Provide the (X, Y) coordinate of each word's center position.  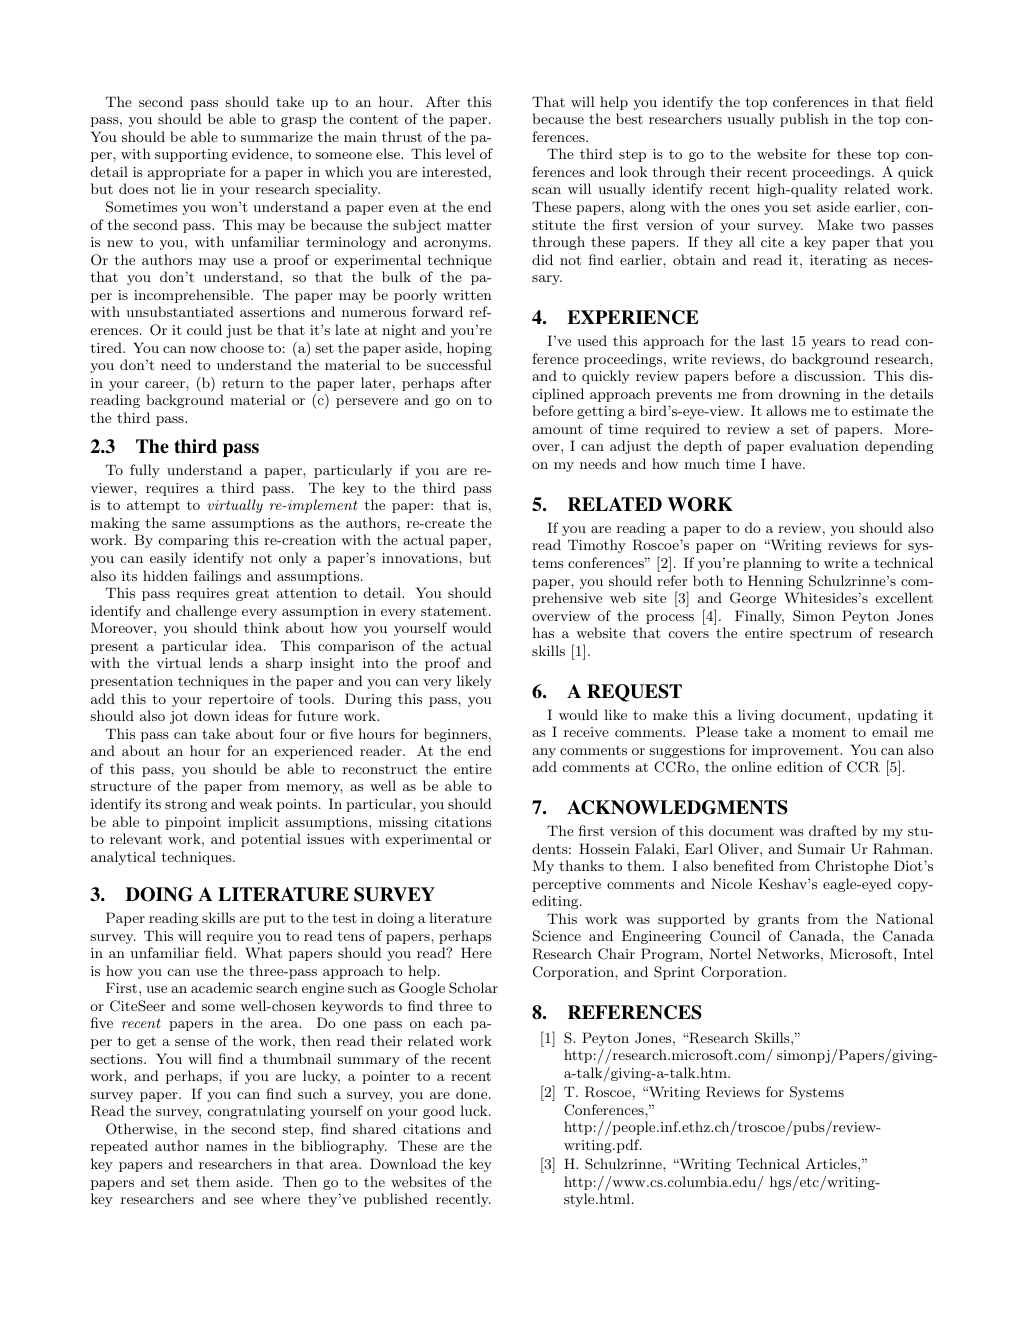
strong (186, 806)
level (460, 153)
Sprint (674, 973)
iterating (838, 261)
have (788, 463)
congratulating (256, 1112)
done (473, 1093)
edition (800, 766)
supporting (191, 155)
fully (145, 471)
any (544, 753)
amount (557, 429)
